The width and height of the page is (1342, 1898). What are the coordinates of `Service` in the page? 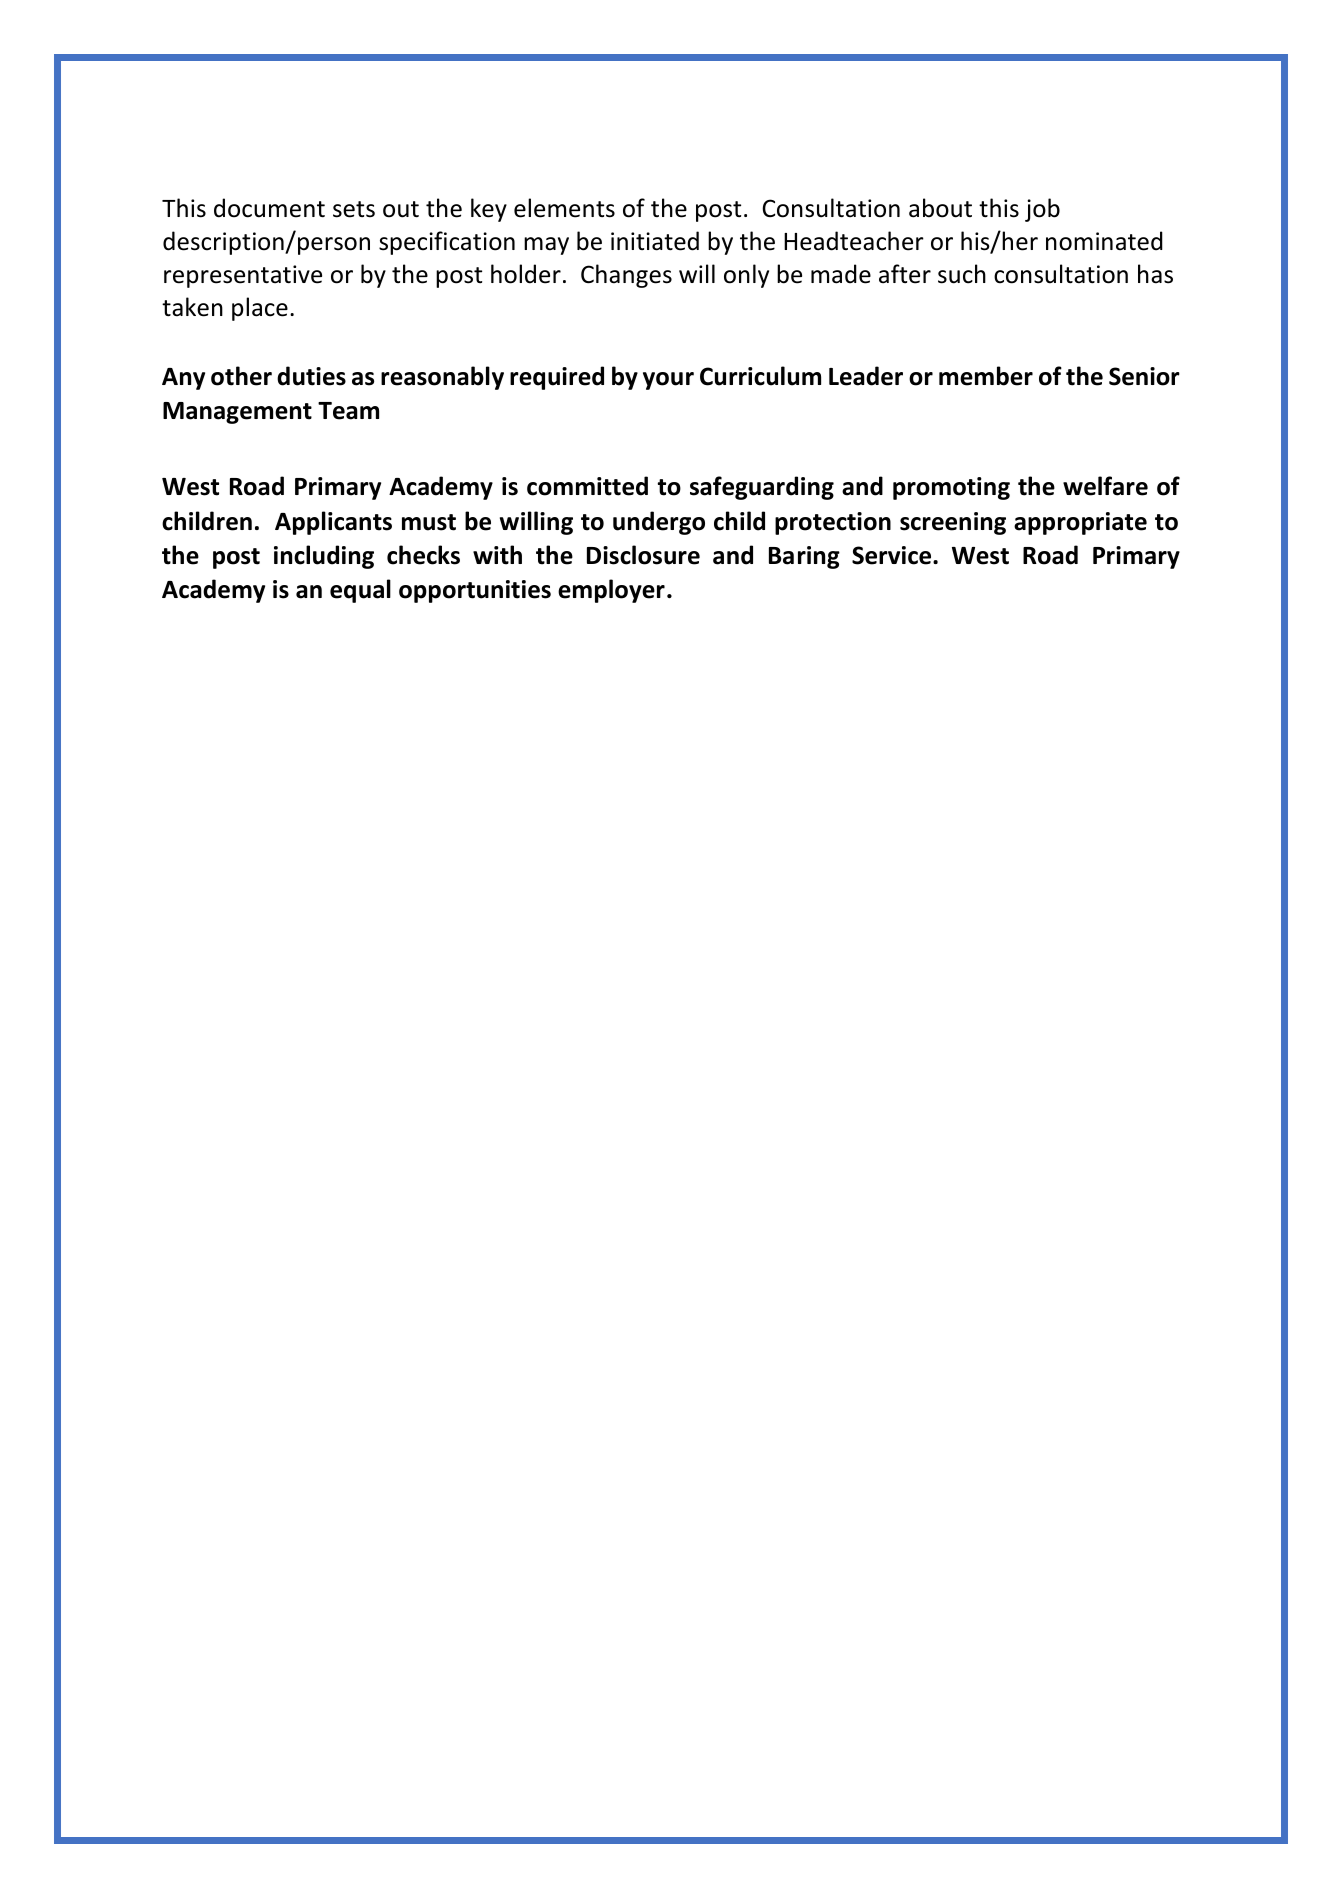 It's located at (893, 555).
